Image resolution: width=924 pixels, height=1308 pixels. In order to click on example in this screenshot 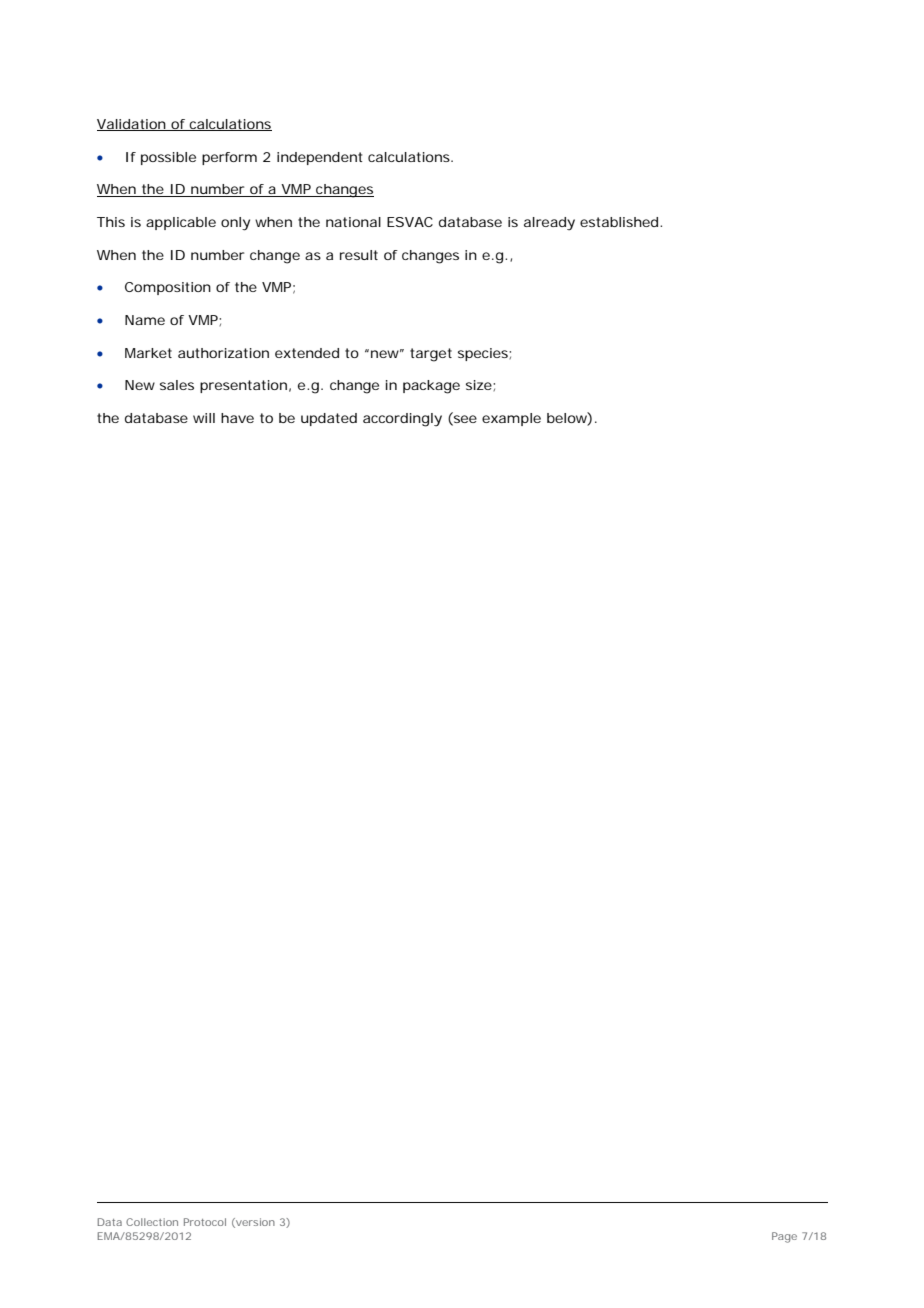, I will do `click(511, 419)`.
